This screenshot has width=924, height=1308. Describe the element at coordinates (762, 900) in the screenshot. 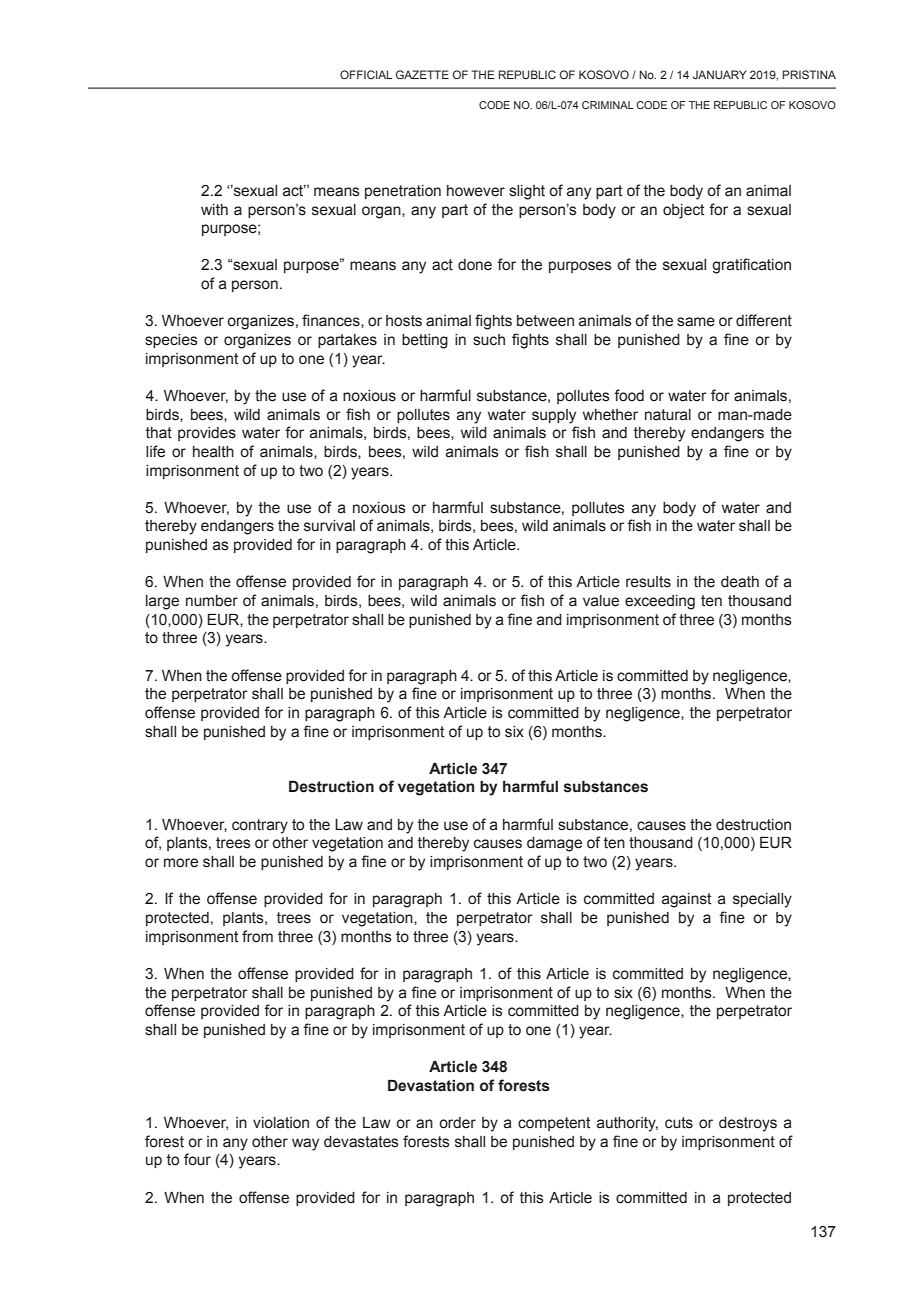

I see `specially` at that location.
